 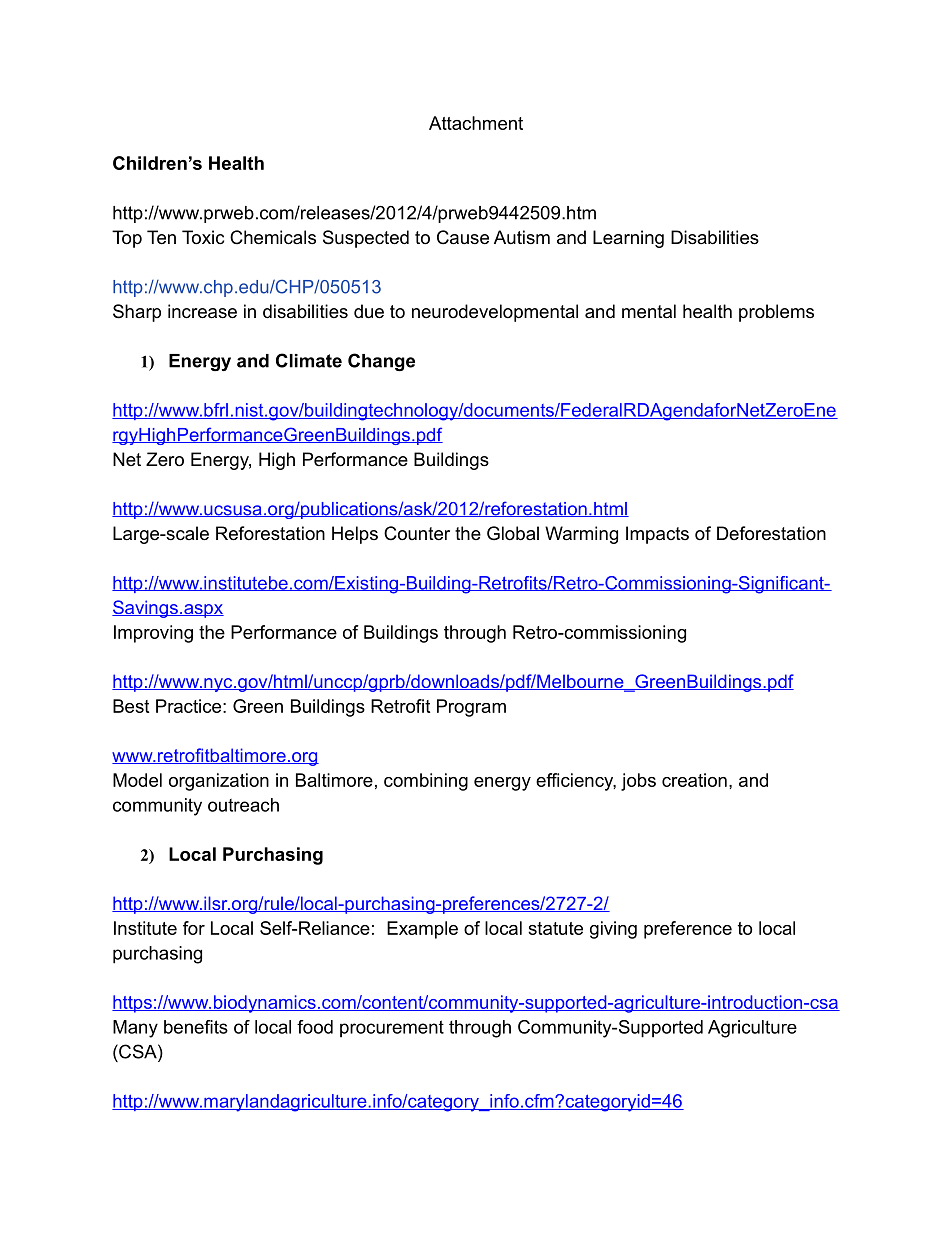 What do you see at coordinates (203, 237) in the screenshot?
I see `Toxic` at bounding box center [203, 237].
